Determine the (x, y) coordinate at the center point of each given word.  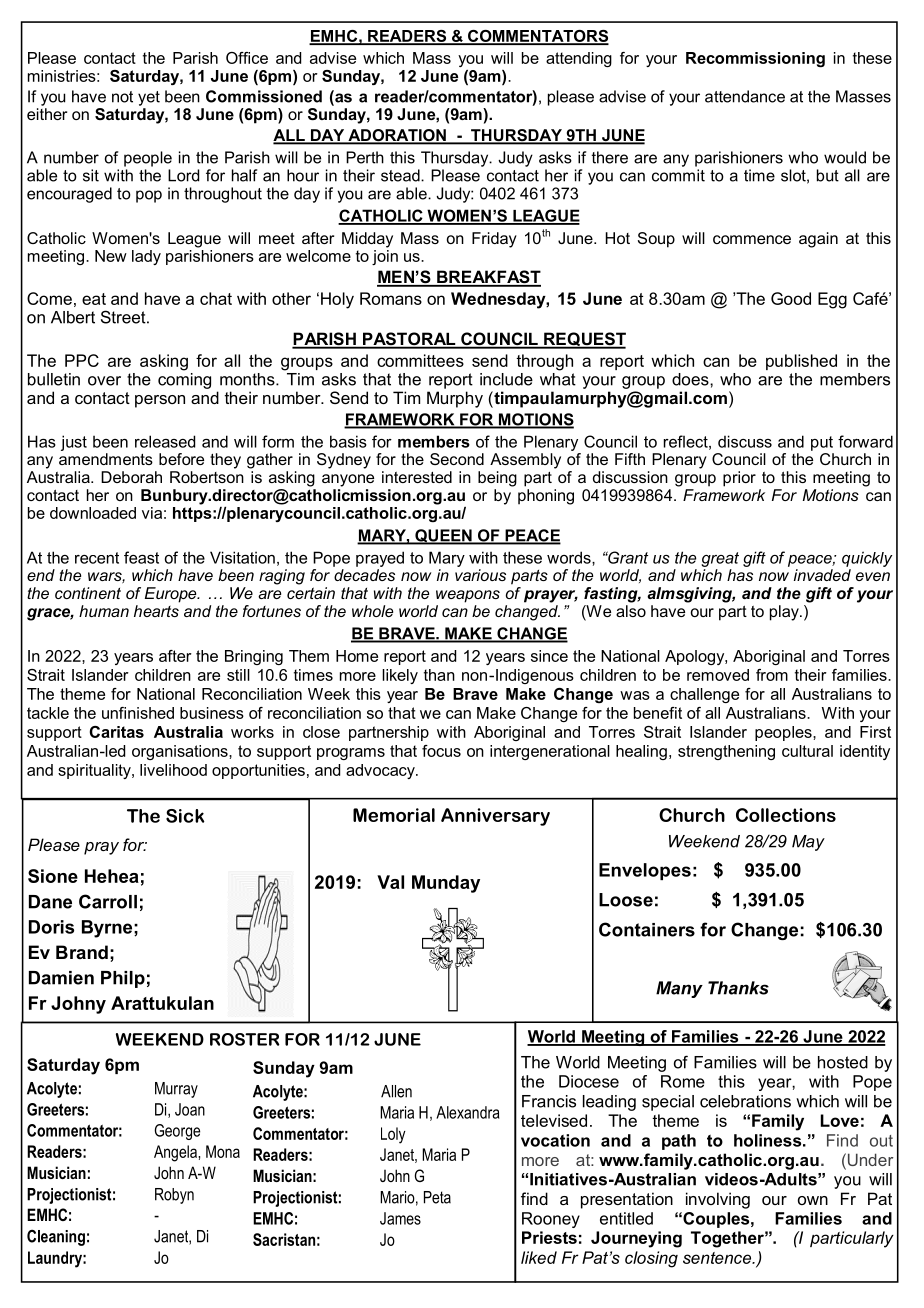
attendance (745, 96)
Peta (437, 1197)
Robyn (174, 1196)
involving (718, 1200)
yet (149, 98)
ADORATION (397, 136)
